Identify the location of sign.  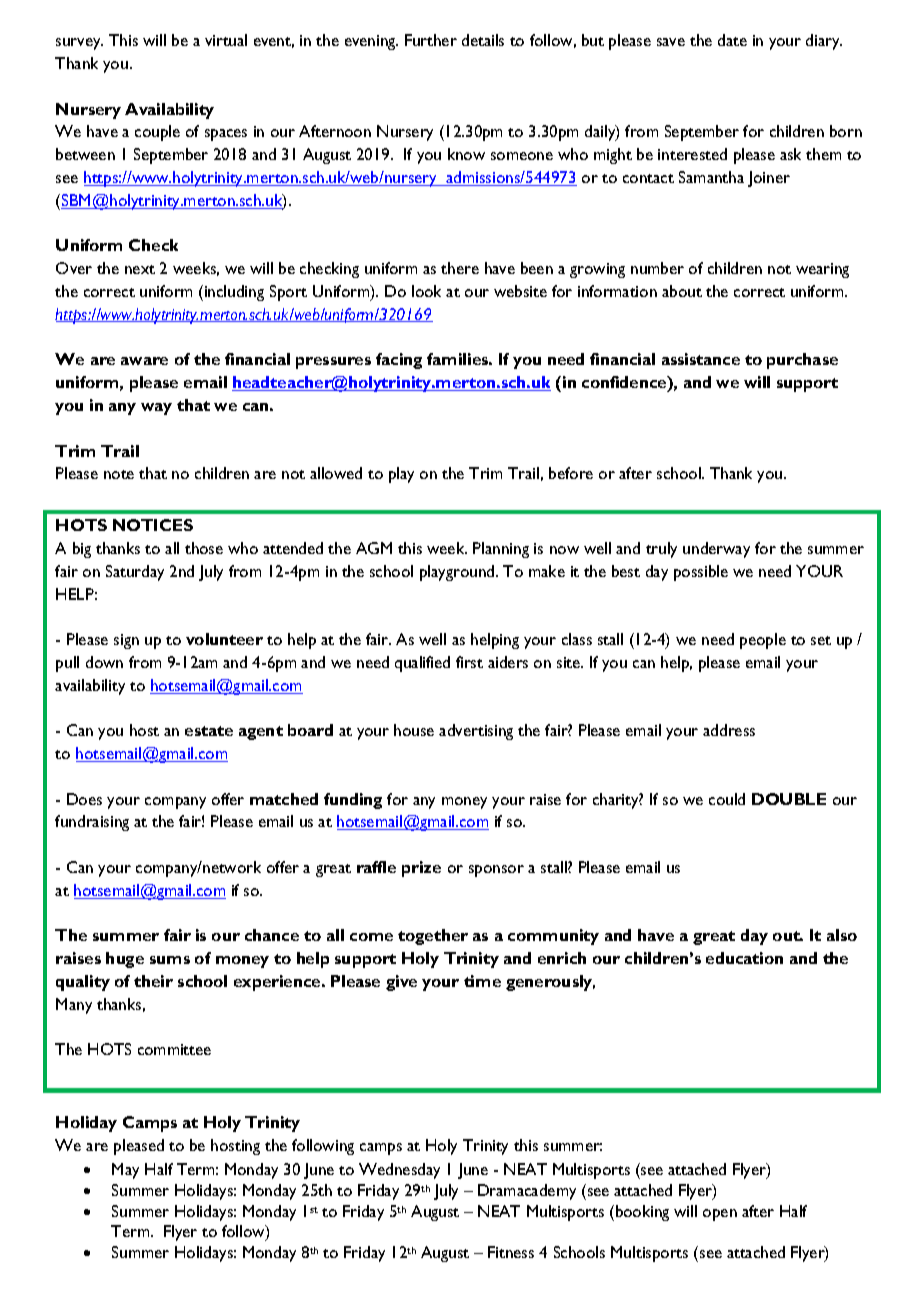
(126, 641).
